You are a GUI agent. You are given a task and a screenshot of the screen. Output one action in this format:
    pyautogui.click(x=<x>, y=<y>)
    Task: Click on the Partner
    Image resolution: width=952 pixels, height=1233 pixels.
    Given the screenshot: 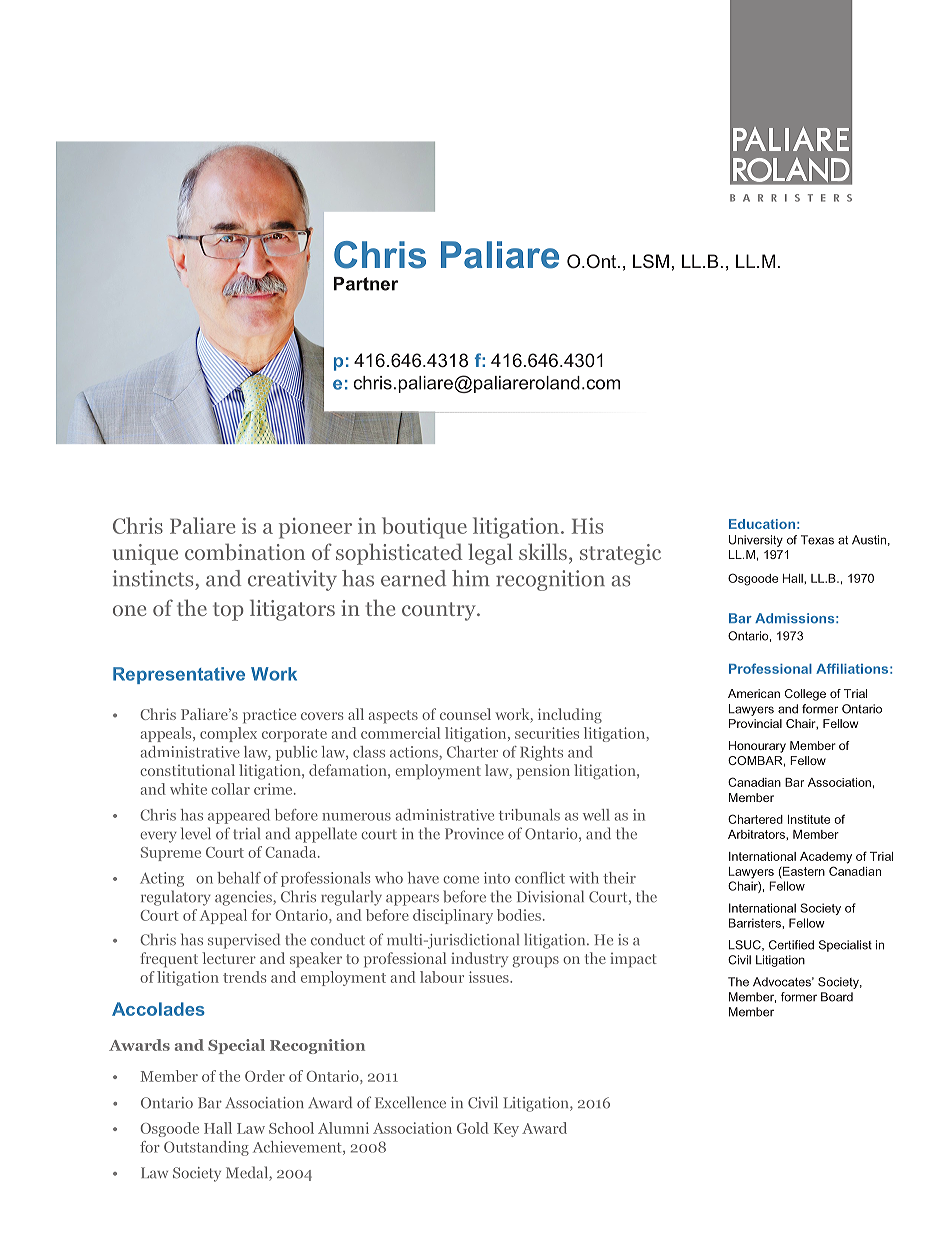 What is the action you would take?
    pyautogui.click(x=366, y=284)
